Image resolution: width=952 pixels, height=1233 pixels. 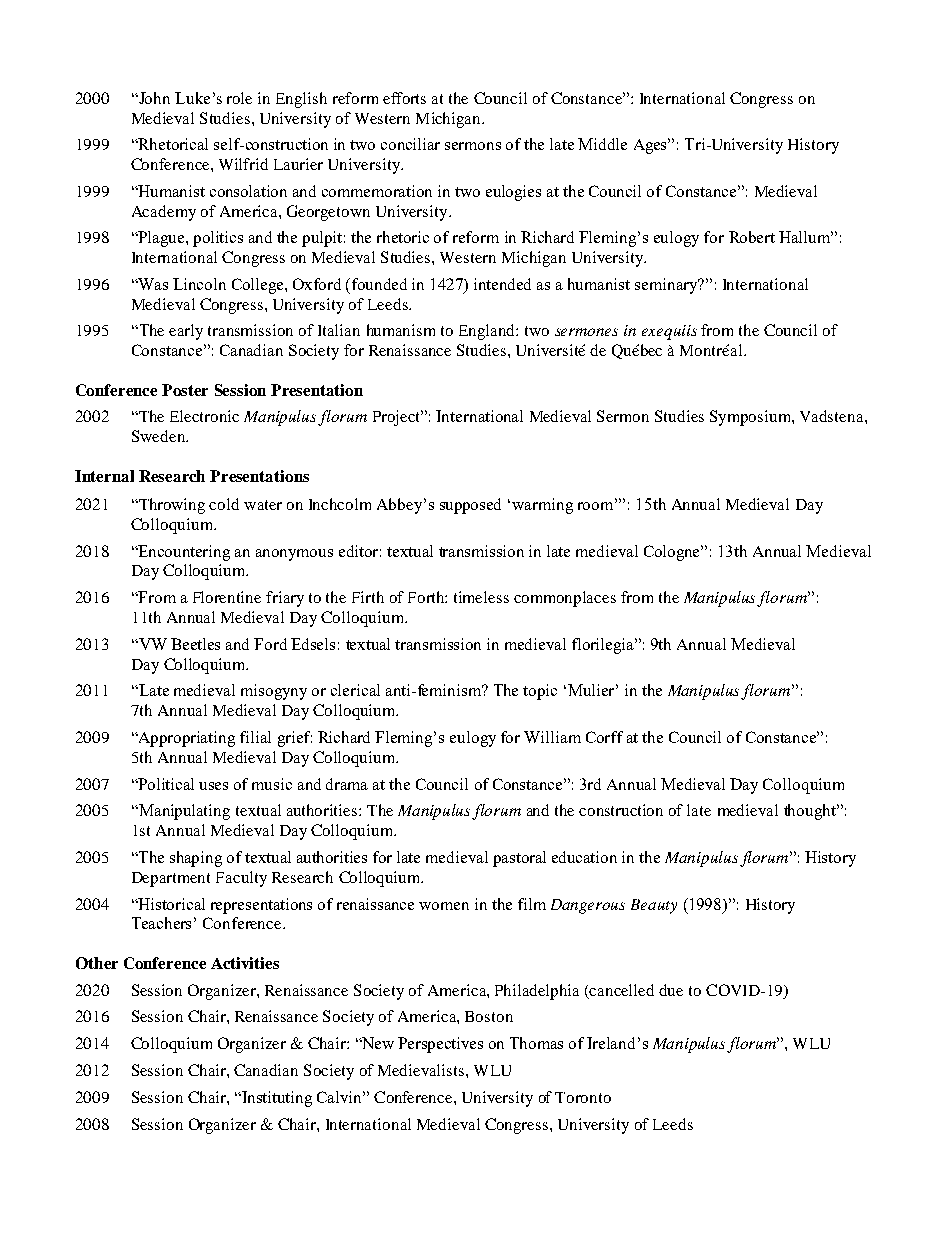 I want to click on role, so click(x=239, y=98).
